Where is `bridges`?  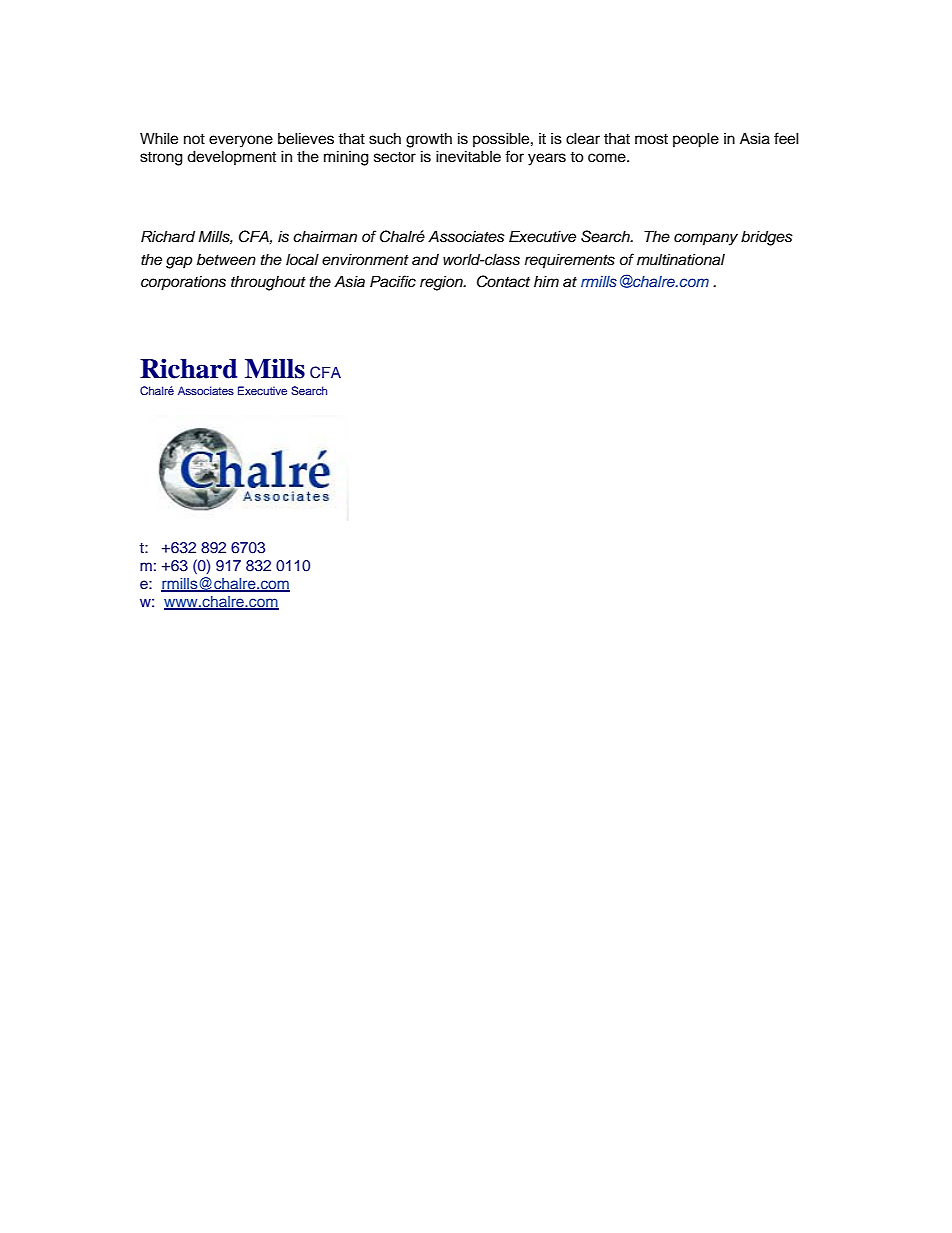
bridges is located at coordinates (767, 238).
